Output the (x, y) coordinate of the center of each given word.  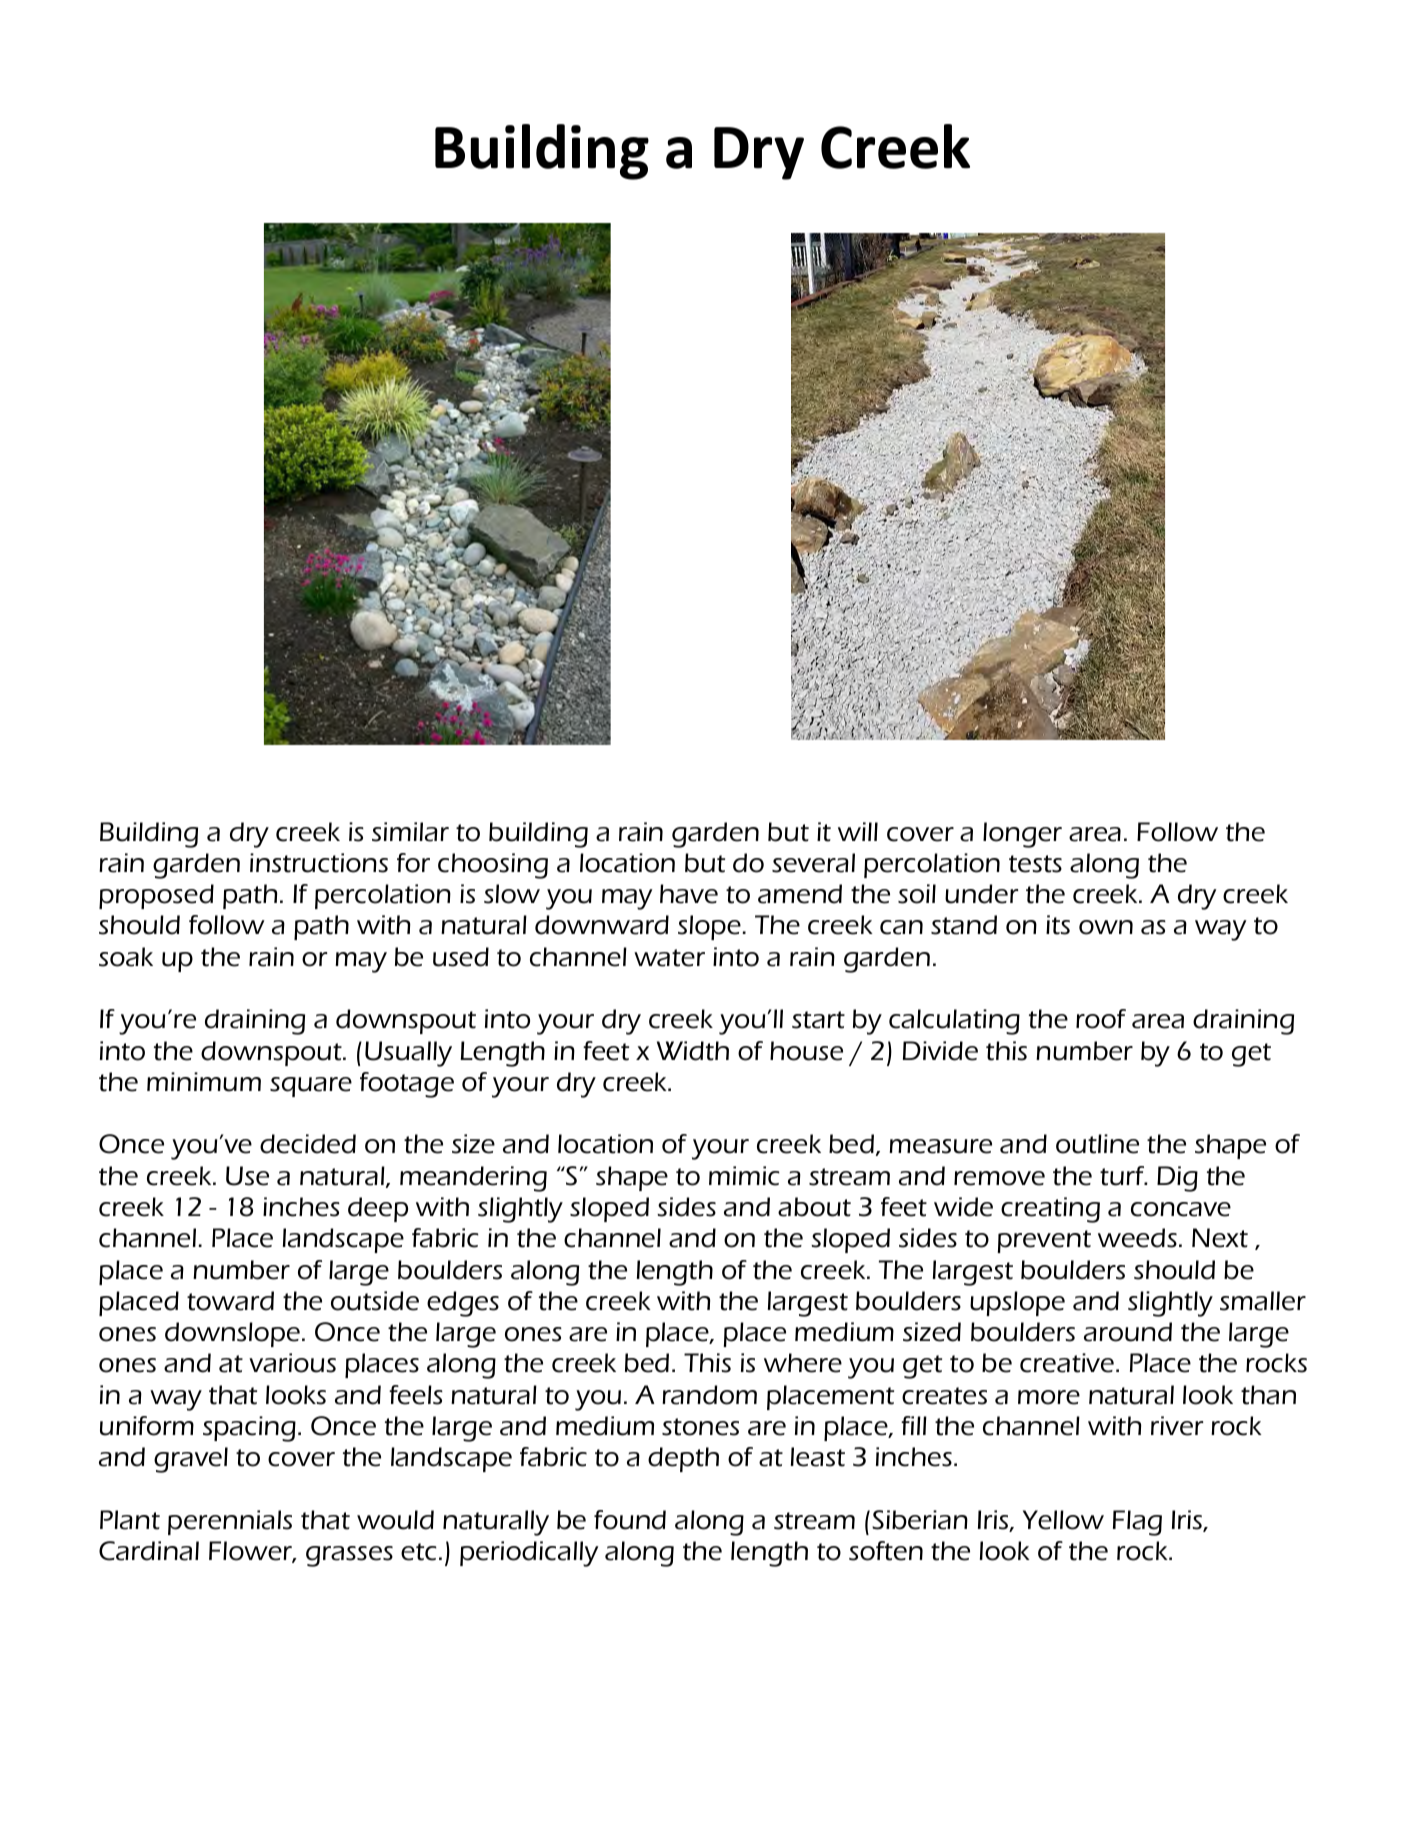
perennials (230, 1522)
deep (378, 1209)
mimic (744, 1176)
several (813, 863)
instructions (319, 863)
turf (1123, 1176)
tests (1035, 864)
